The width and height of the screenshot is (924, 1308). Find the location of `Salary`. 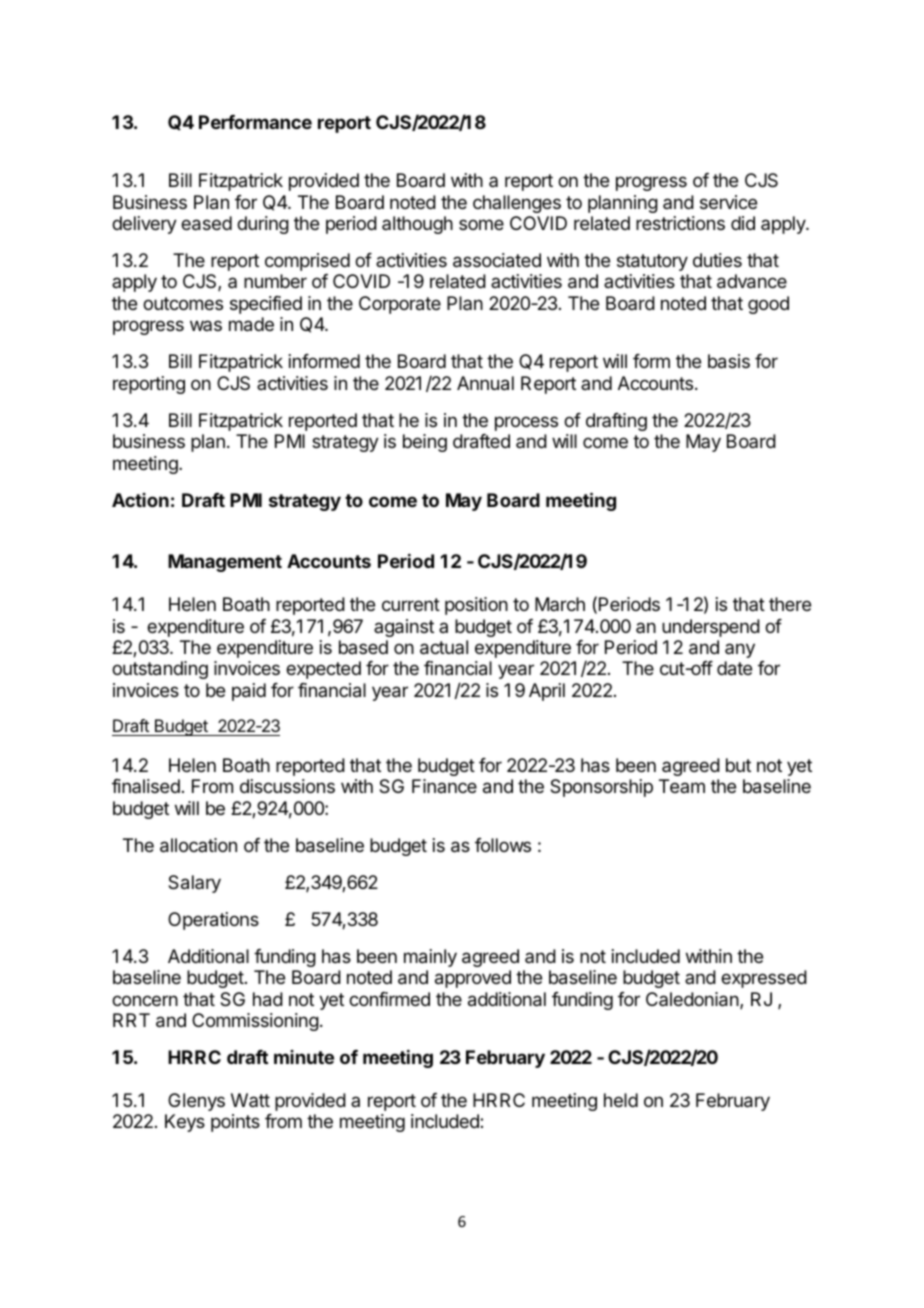

Salary is located at coordinates (194, 884).
